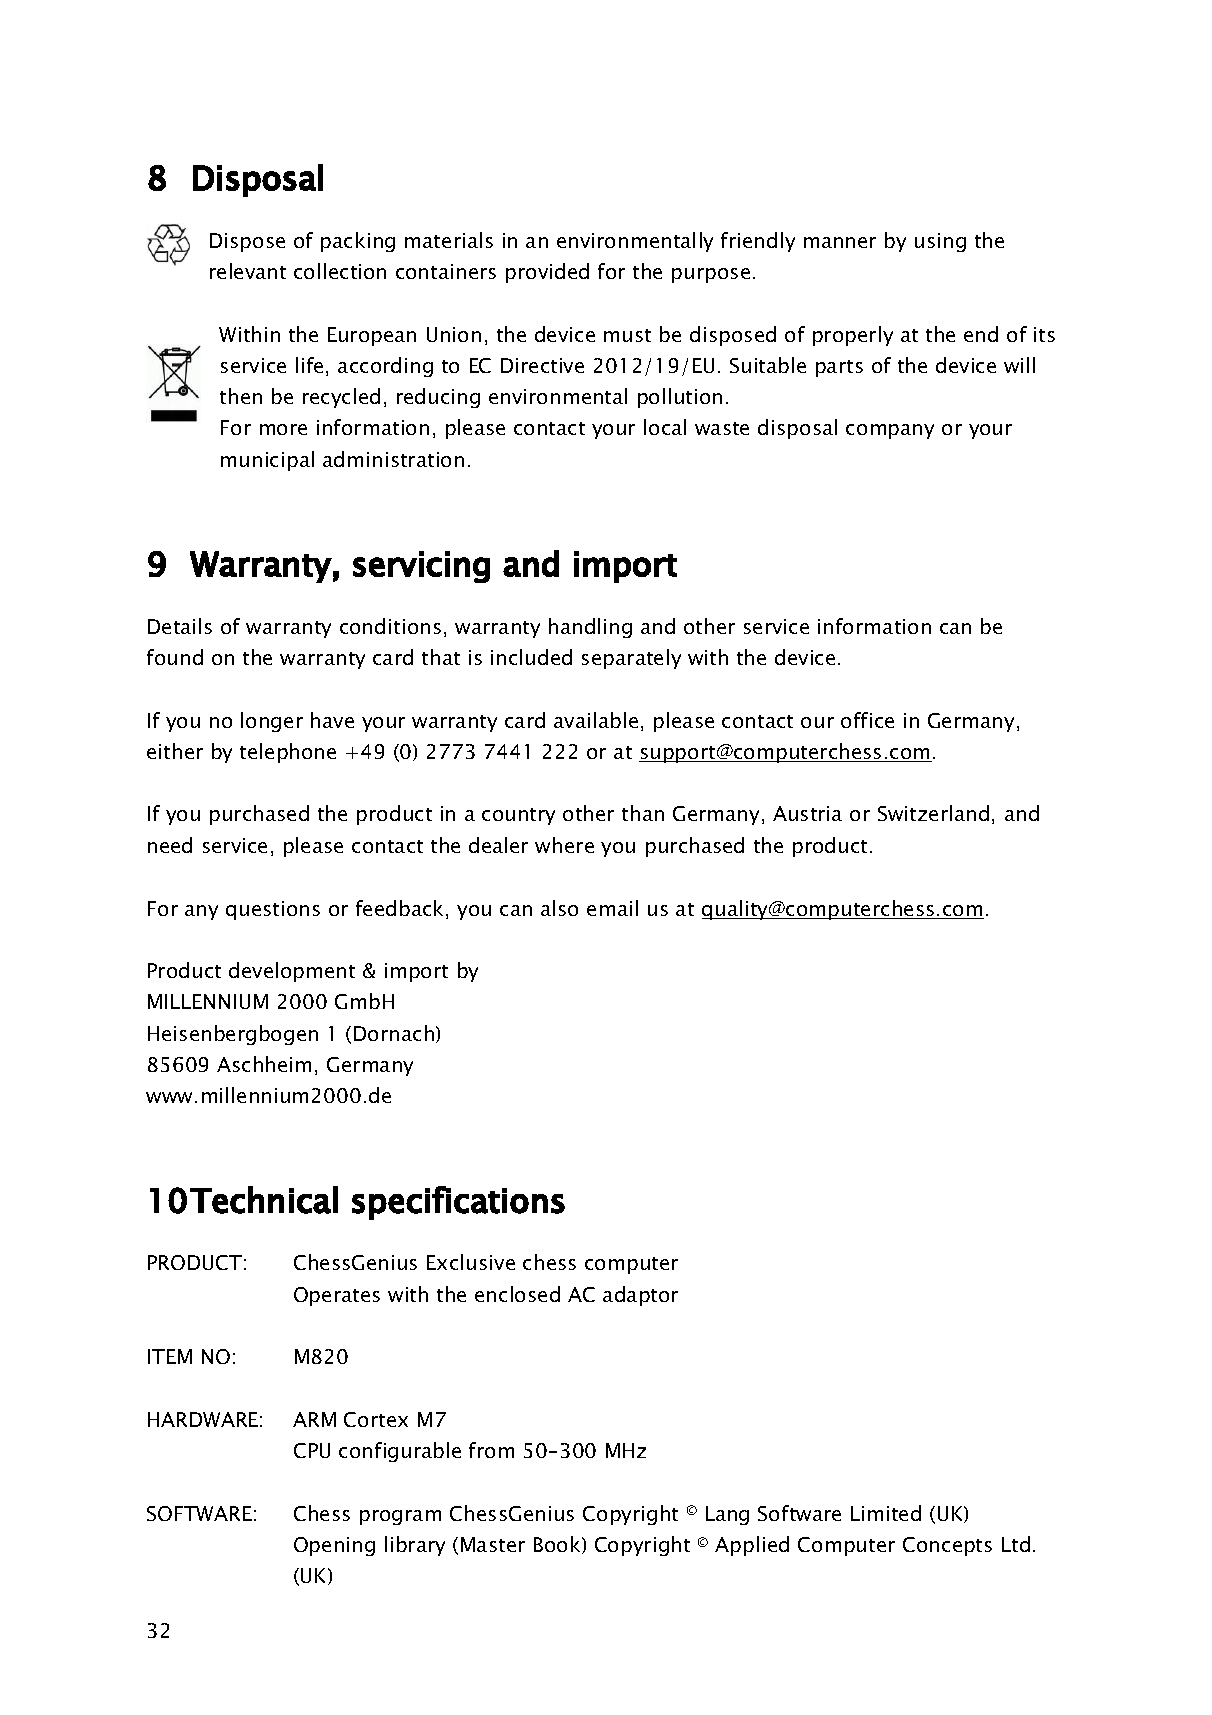  What do you see at coordinates (890, 431) in the page?
I see `company` at bounding box center [890, 431].
